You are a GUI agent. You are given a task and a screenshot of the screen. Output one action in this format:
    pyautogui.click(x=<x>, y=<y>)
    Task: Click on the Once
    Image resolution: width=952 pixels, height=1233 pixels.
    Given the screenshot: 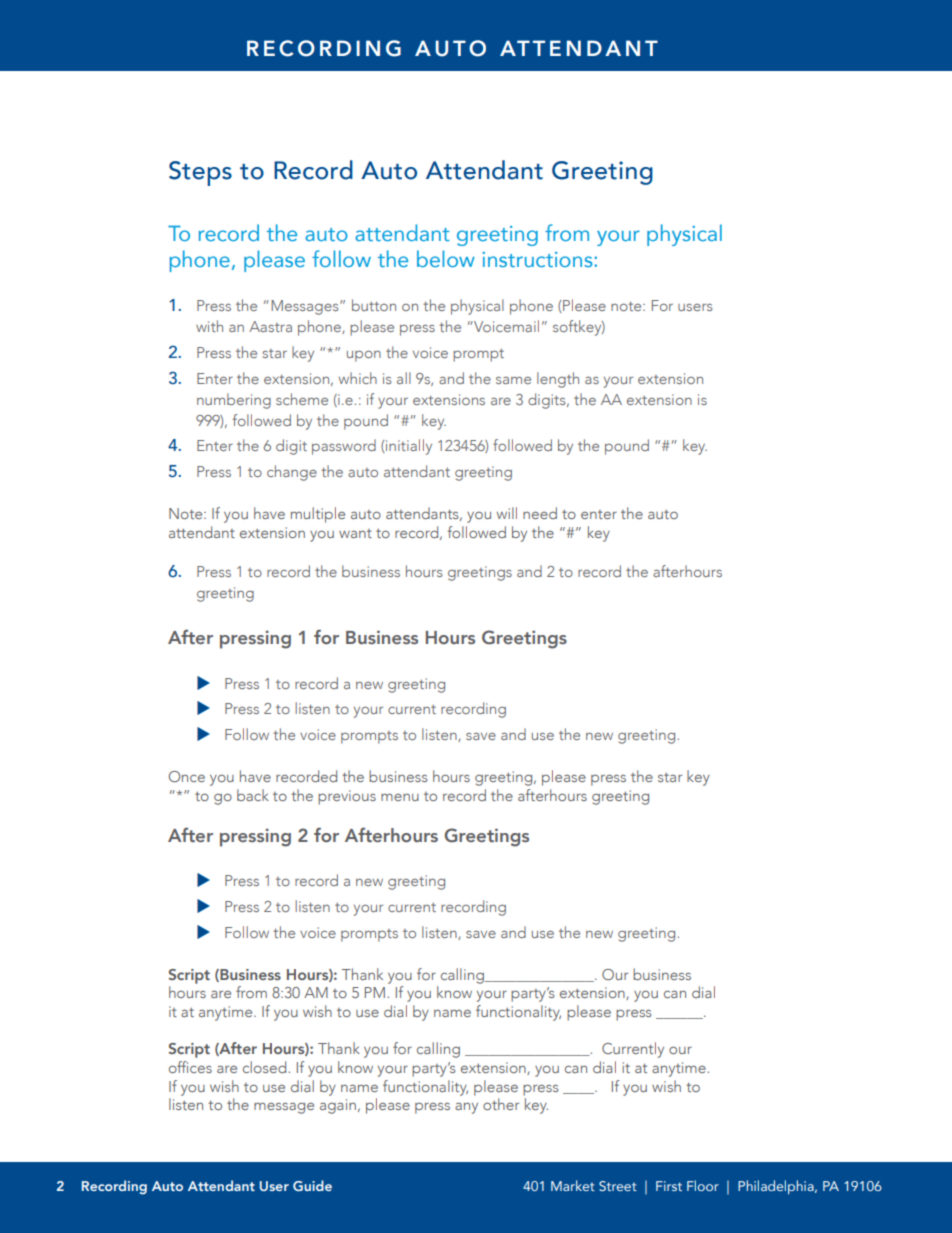 What is the action you would take?
    pyautogui.click(x=187, y=776)
